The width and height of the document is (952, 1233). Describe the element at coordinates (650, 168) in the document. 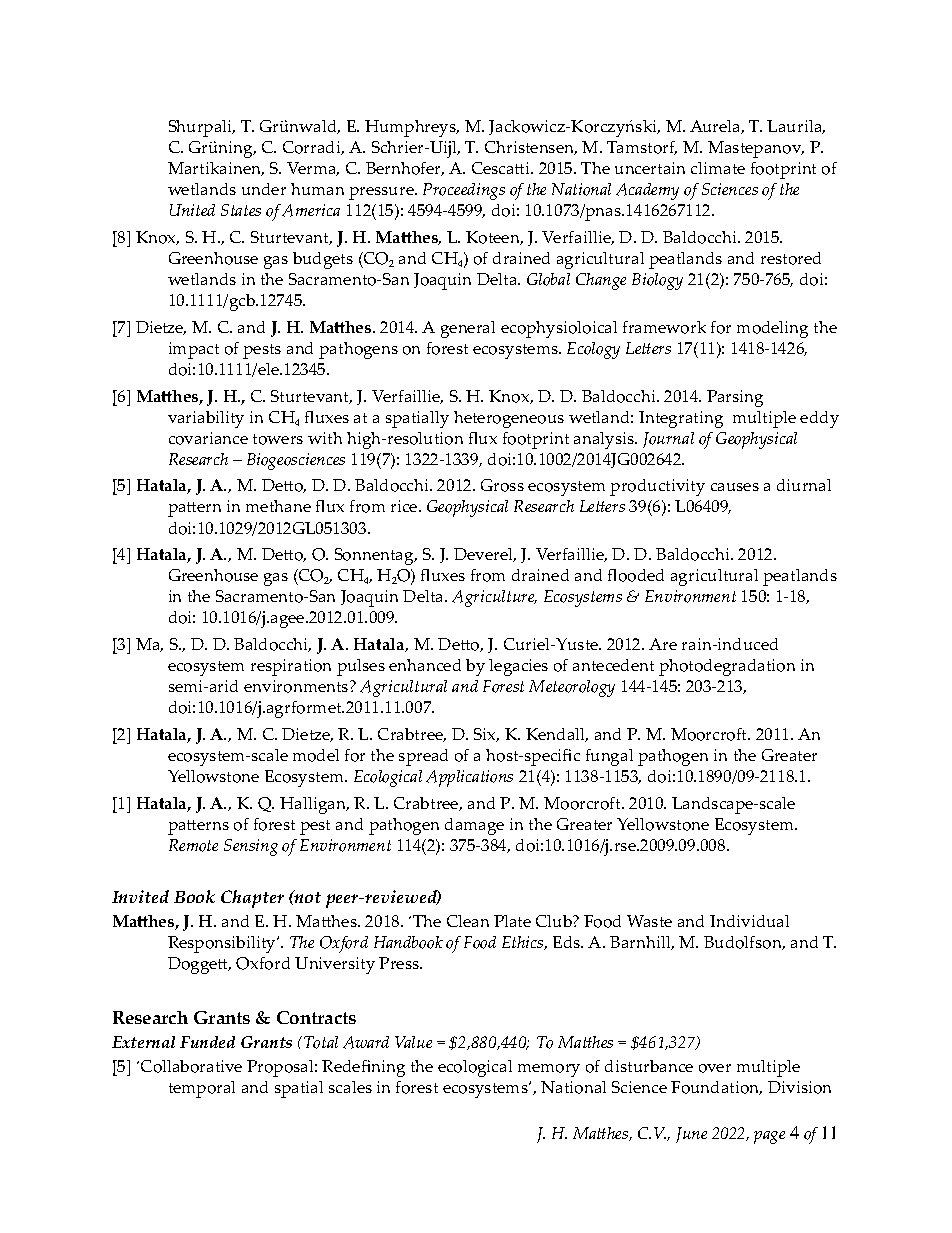

I see `uncertain` at that location.
